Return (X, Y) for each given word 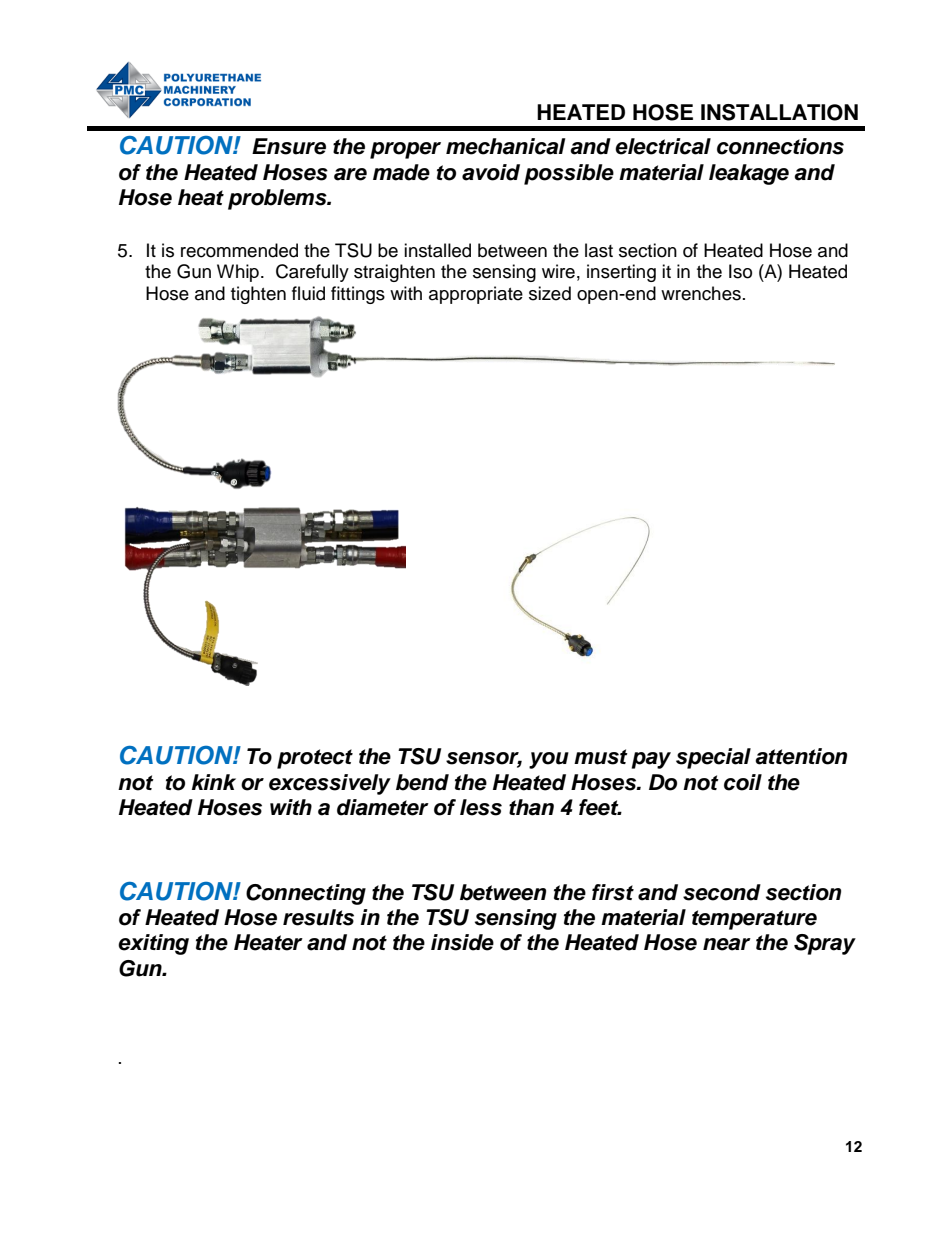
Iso (740, 271)
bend (422, 782)
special (713, 758)
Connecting (306, 894)
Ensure (289, 146)
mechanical (505, 146)
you (549, 760)
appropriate (476, 295)
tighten (258, 295)
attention (801, 756)
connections (780, 146)
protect (315, 759)
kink (214, 782)
